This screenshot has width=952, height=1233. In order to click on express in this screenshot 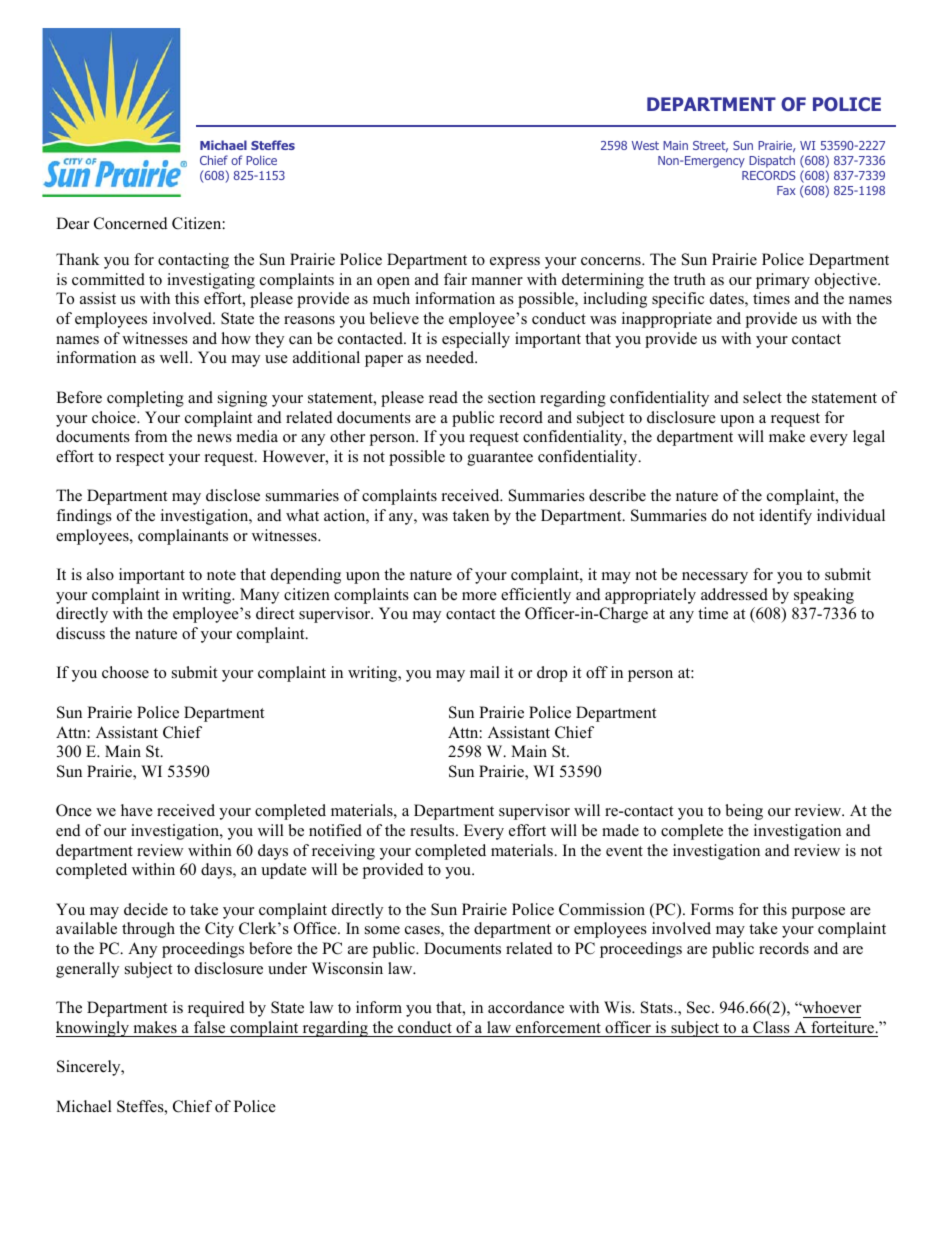, I will do `click(515, 263)`.
